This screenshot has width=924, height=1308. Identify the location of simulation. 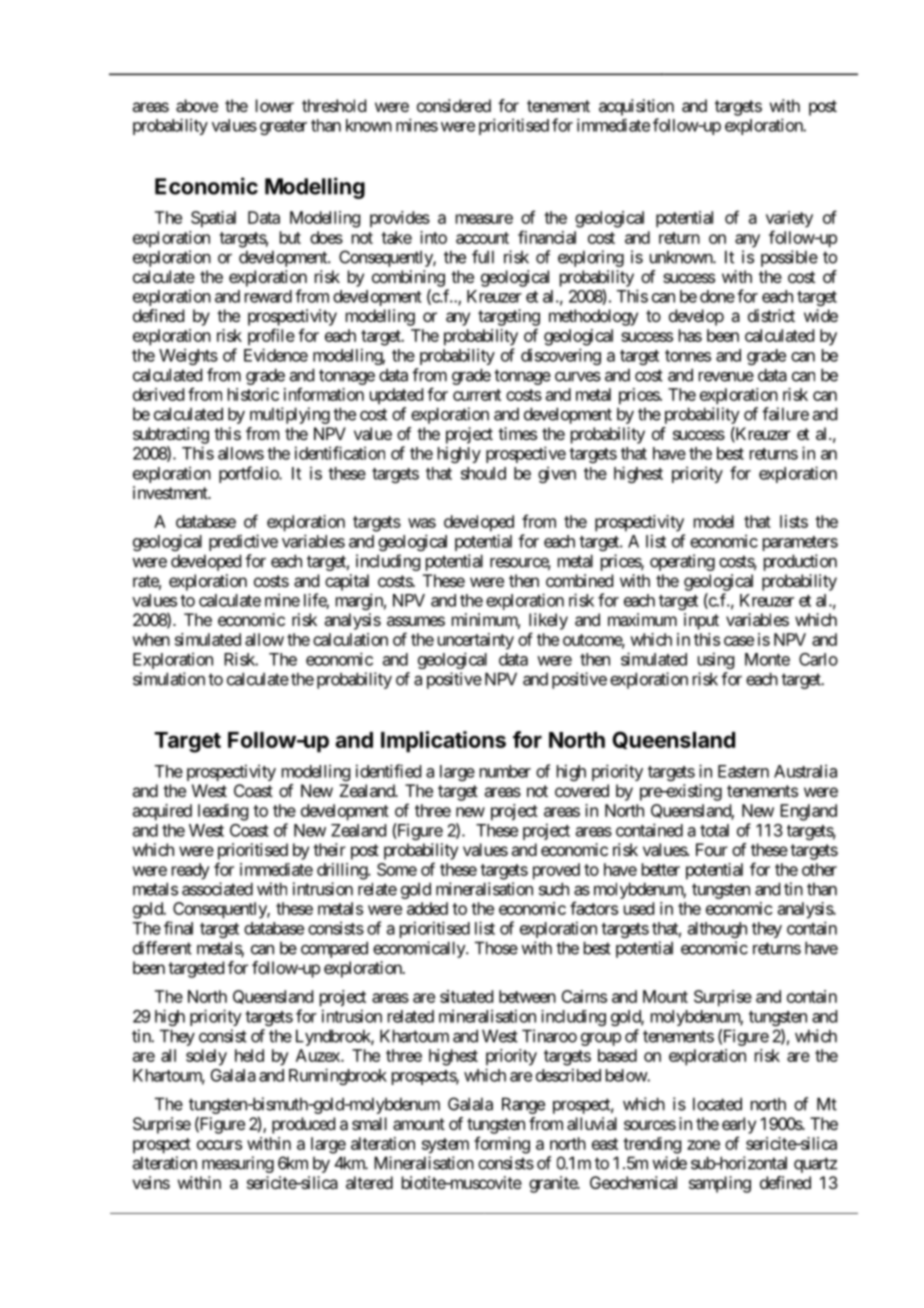
(169, 679).
